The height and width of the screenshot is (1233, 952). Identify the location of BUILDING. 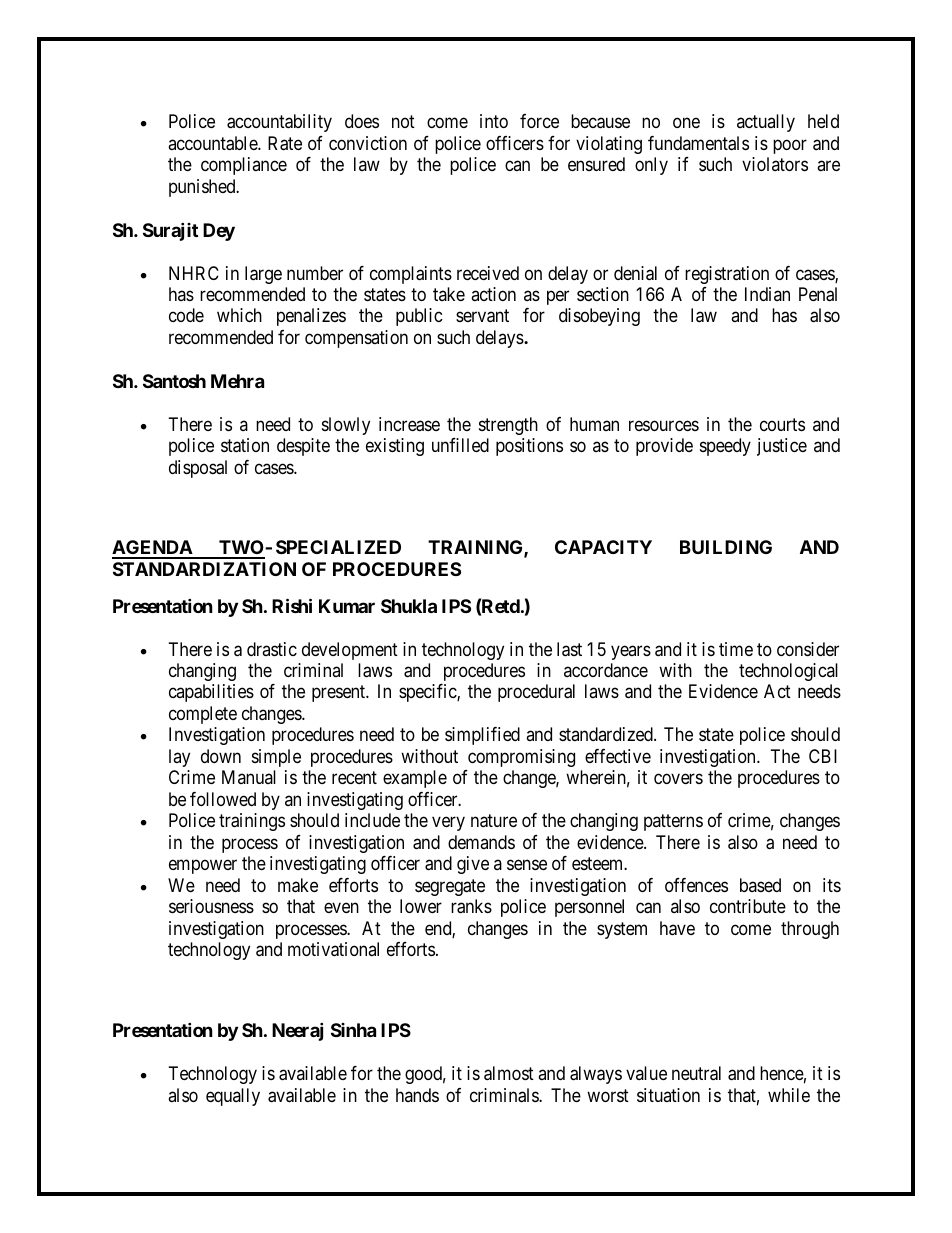
(726, 547).
